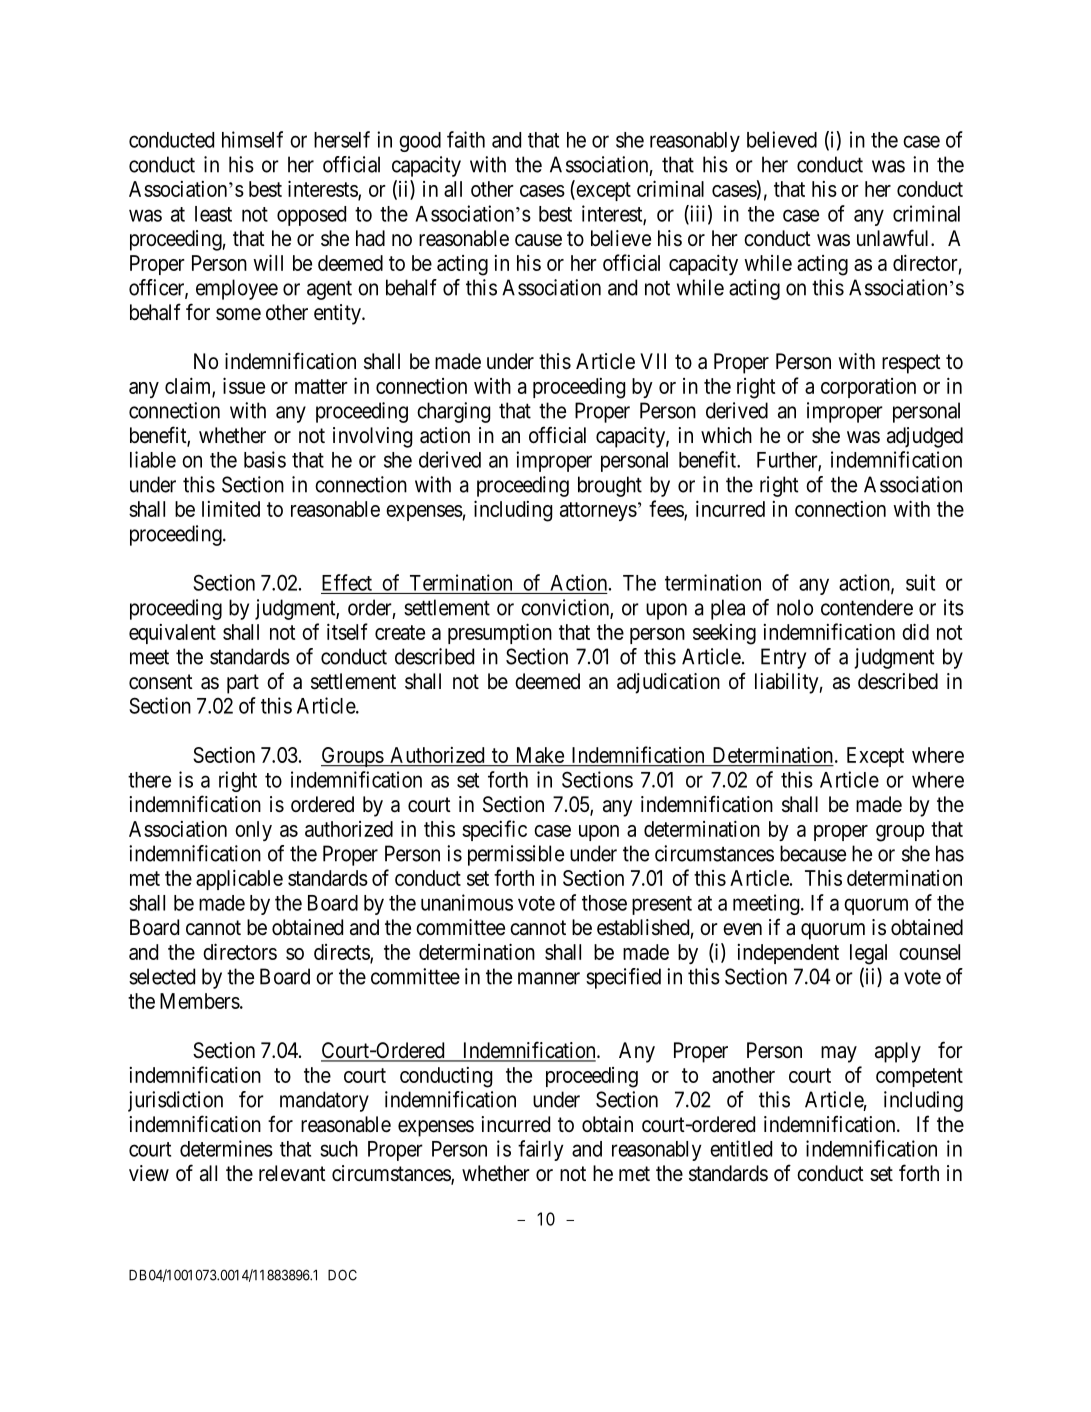 The height and width of the screenshot is (1412, 1091). I want to click on has, so click(950, 853).
